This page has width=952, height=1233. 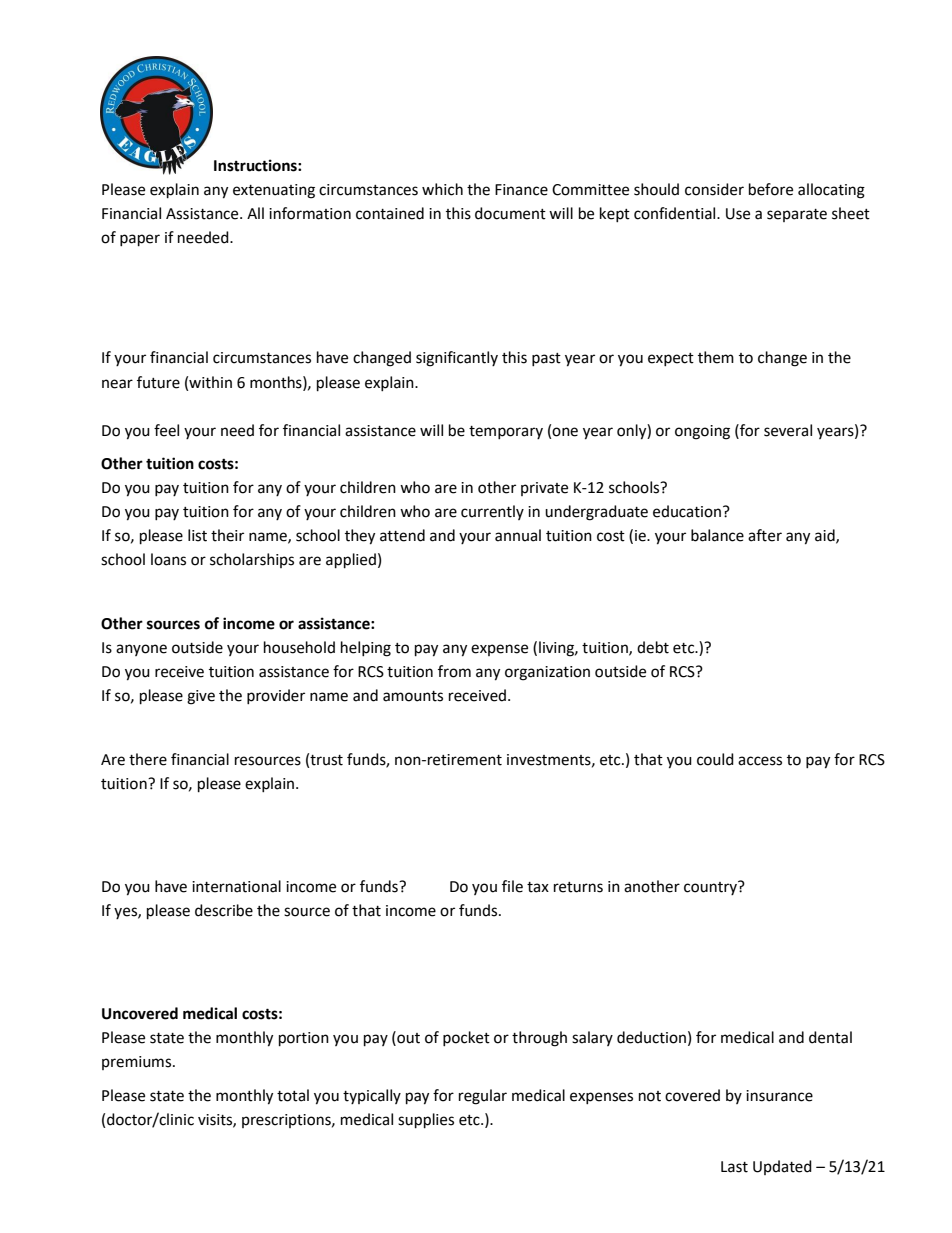 What do you see at coordinates (797, 215) in the page?
I see `separate` at bounding box center [797, 215].
